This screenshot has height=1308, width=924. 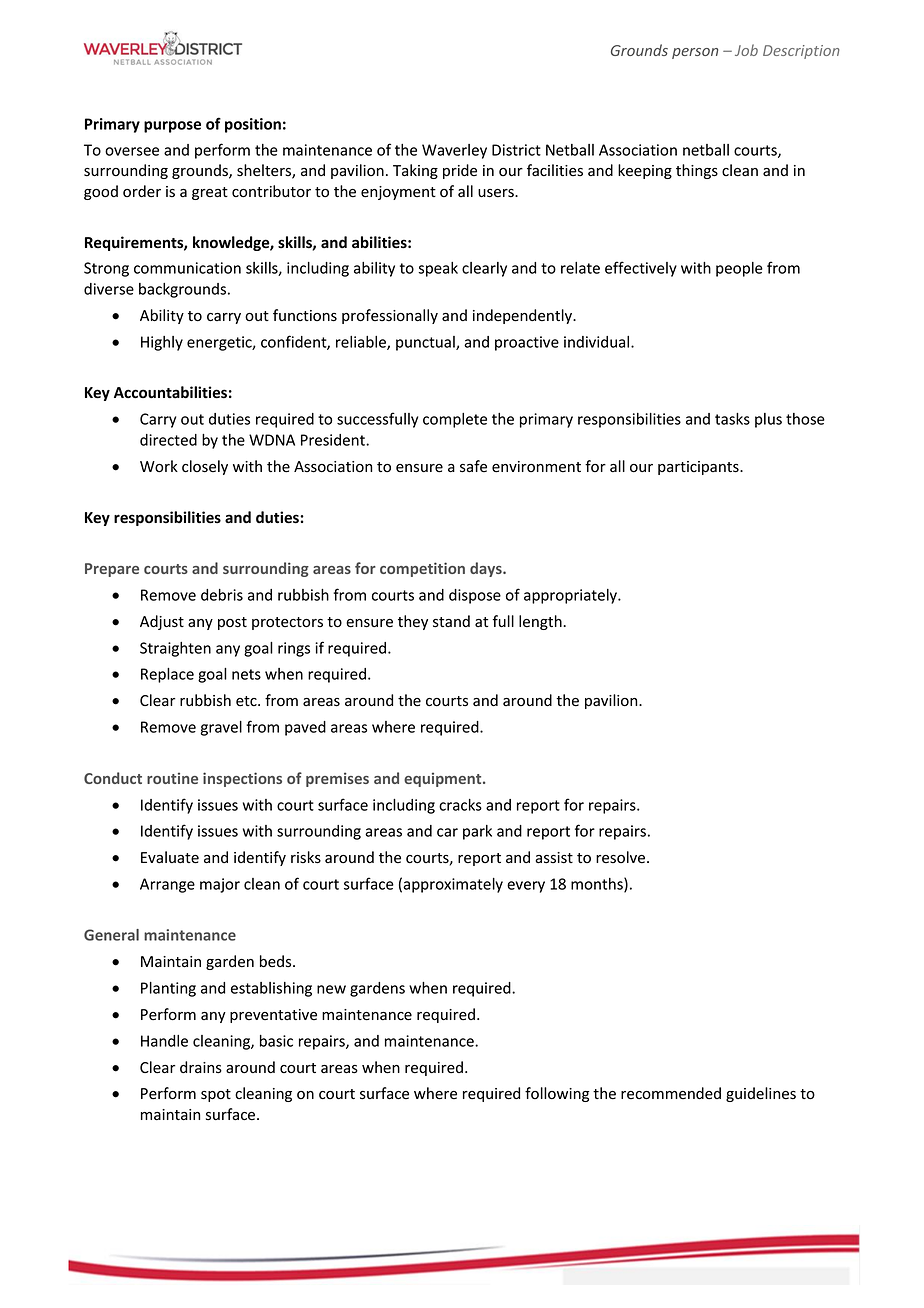 I want to click on drains, so click(x=201, y=1067).
